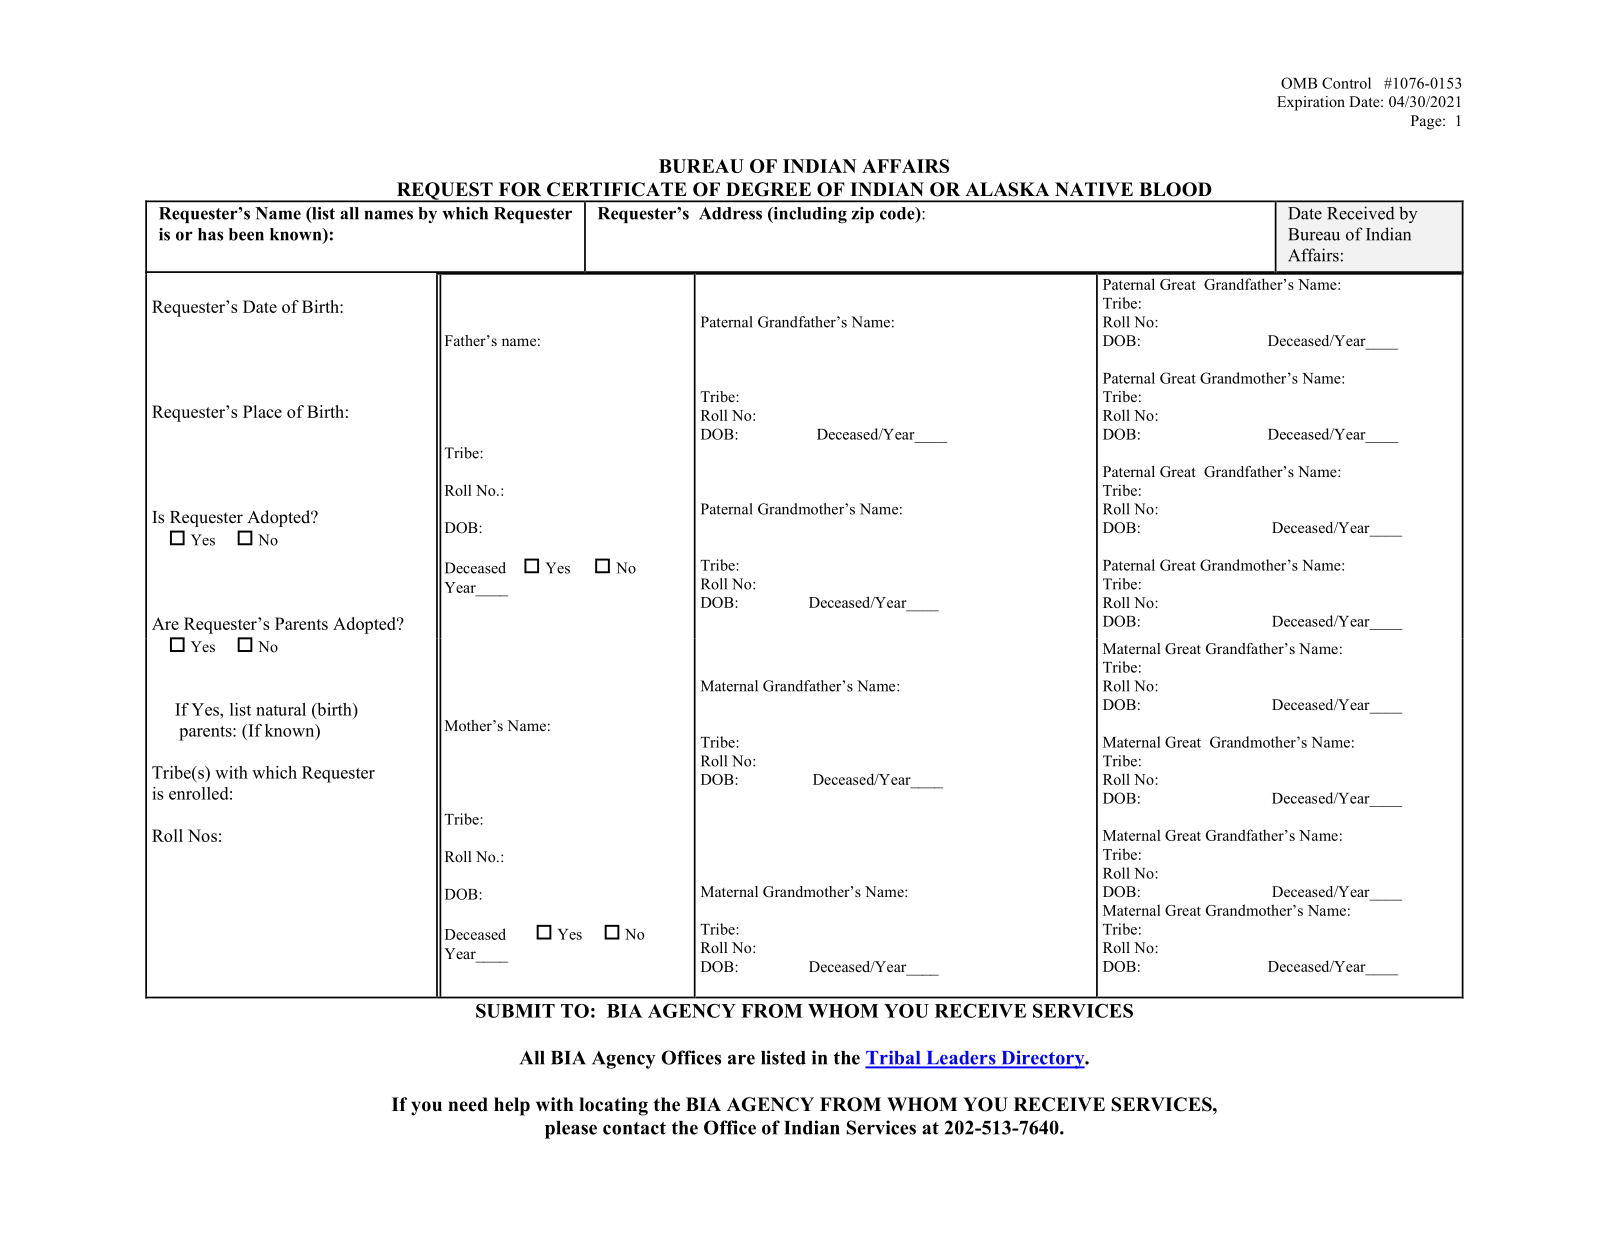  I want to click on SUBMIT, so click(515, 1011).
